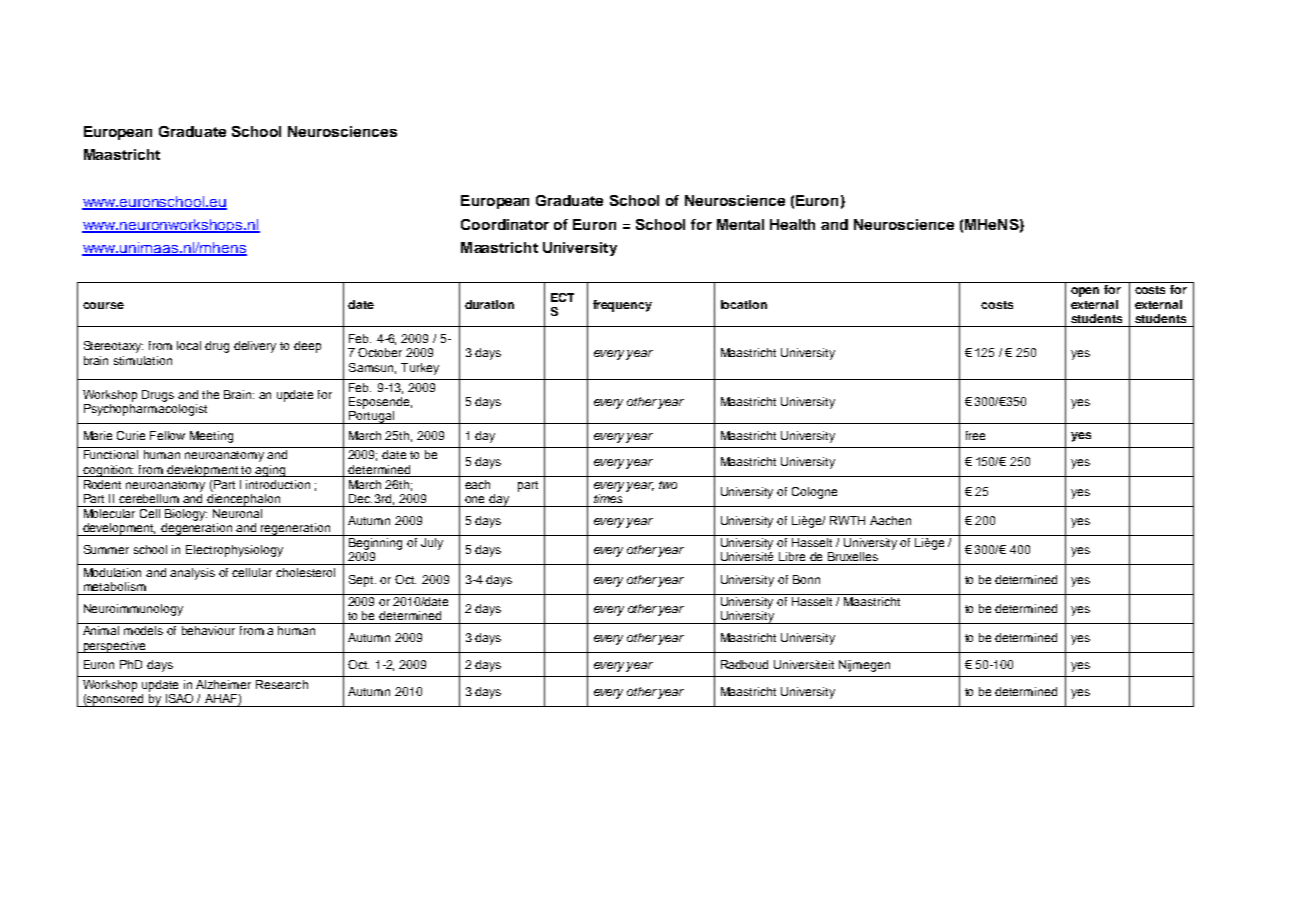 The height and width of the screenshot is (924, 1308). Describe the element at coordinates (143, 360) in the screenshot. I see `stimulation` at that location.
